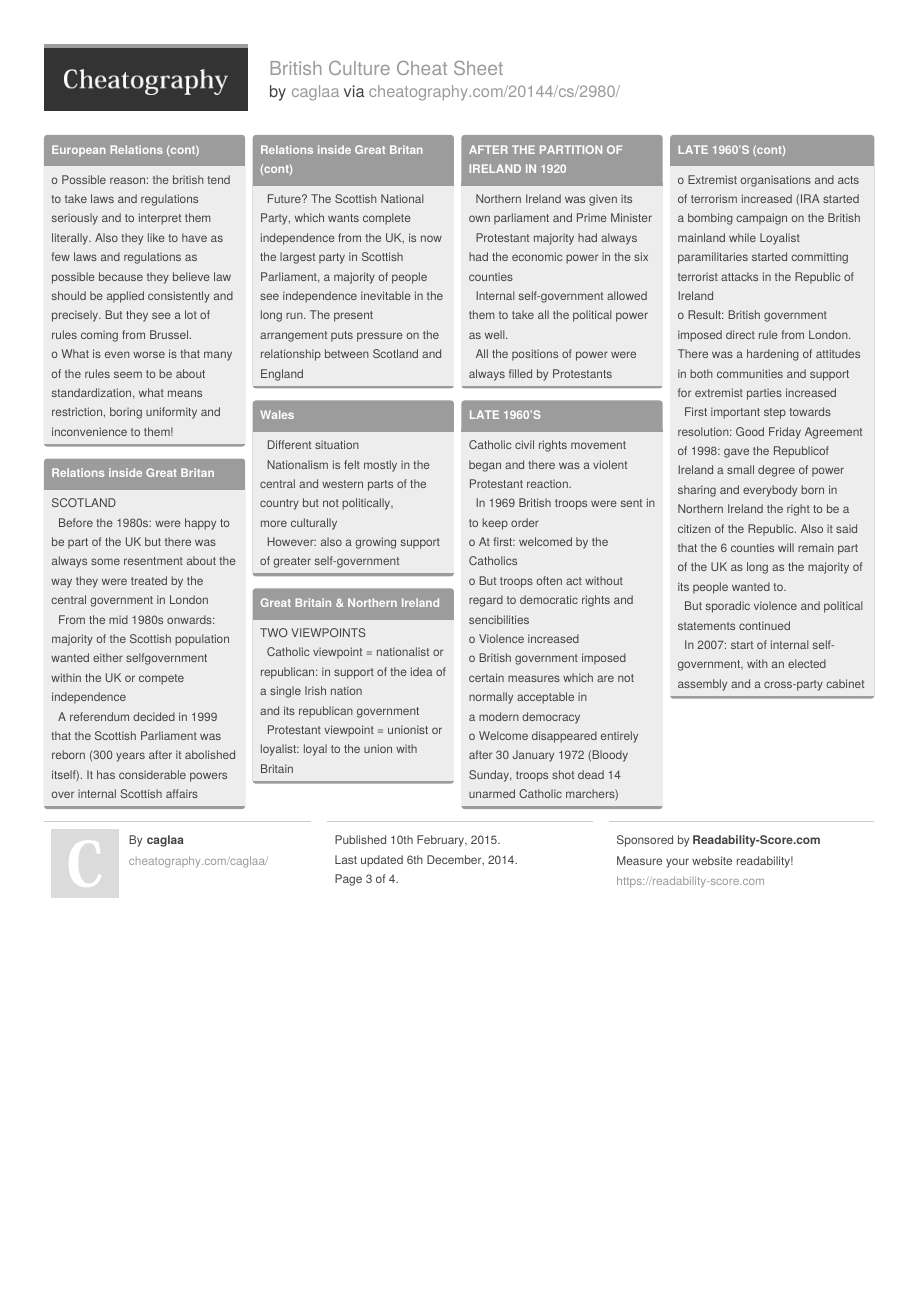  Describe the element at coordinates (485, 466) in the screenshot. I see `began` at that location.
